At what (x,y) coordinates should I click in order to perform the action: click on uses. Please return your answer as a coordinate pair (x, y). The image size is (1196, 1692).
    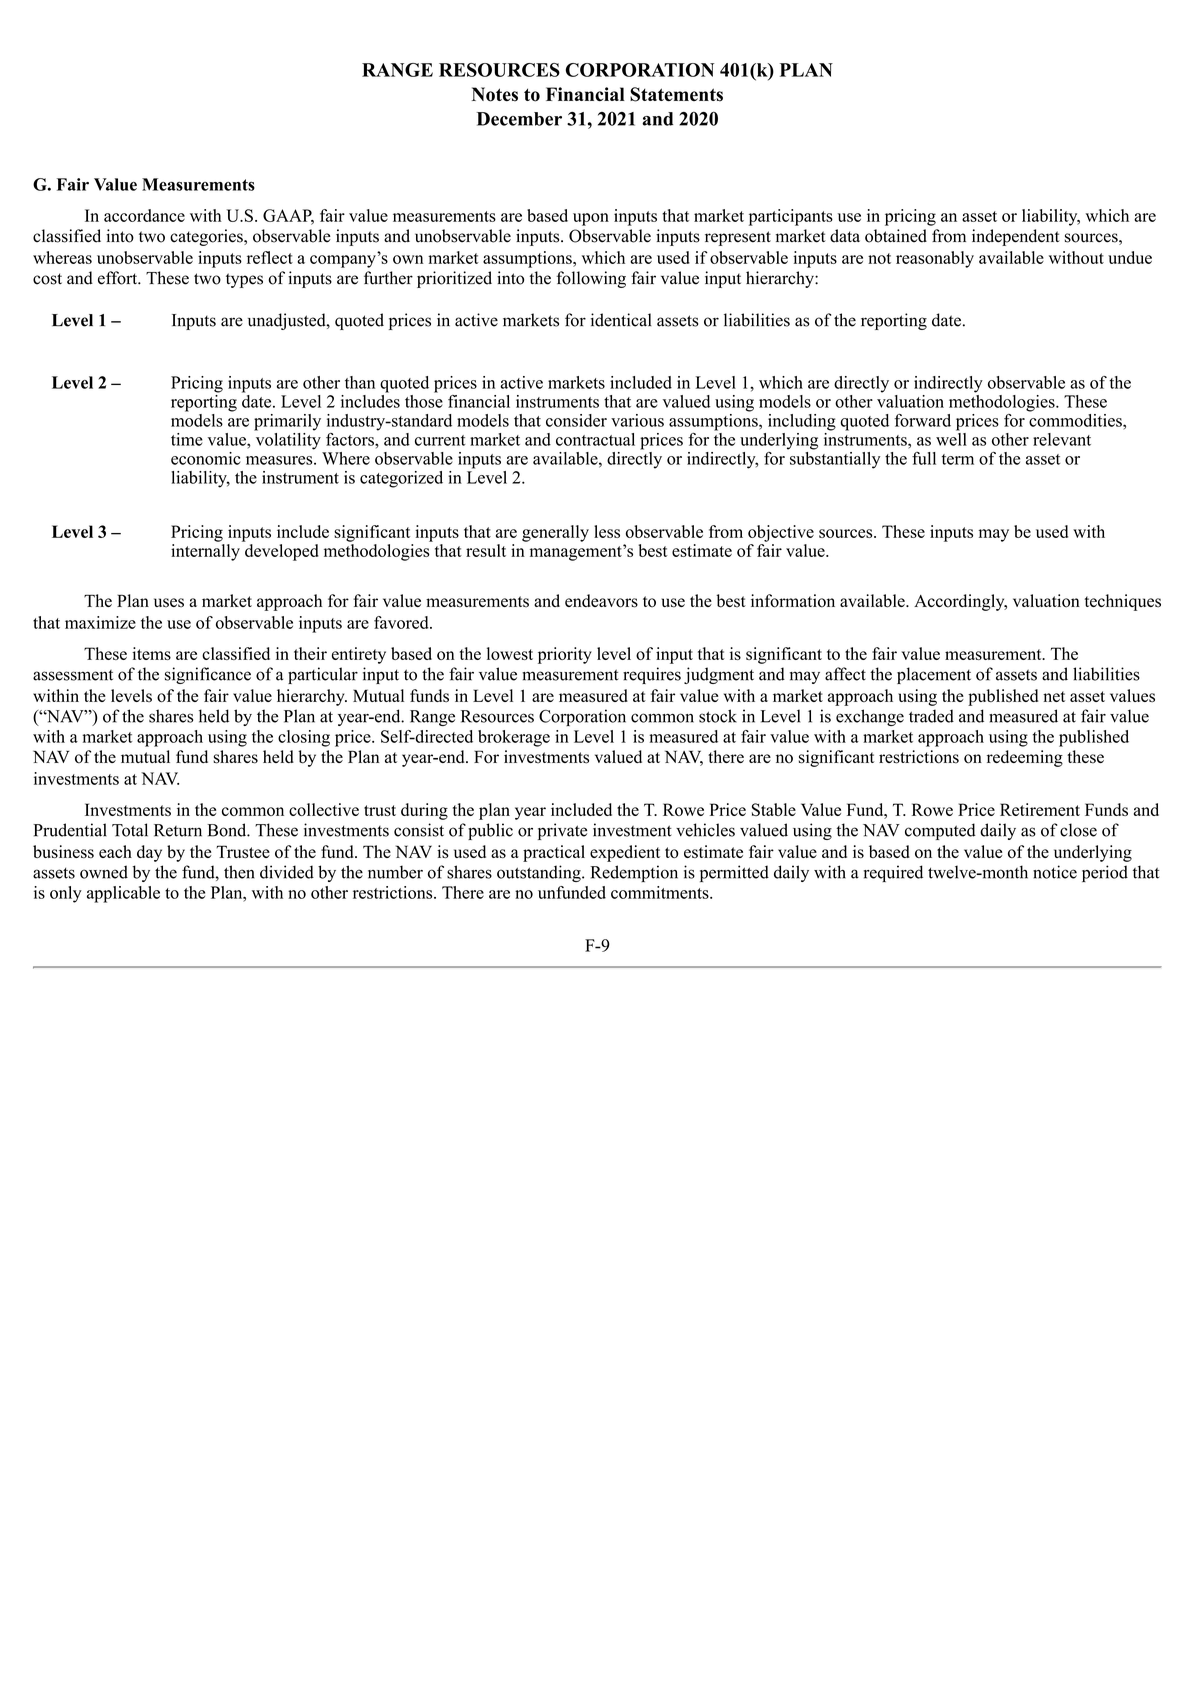
    Looking at the image, I should click on (169, 603).
